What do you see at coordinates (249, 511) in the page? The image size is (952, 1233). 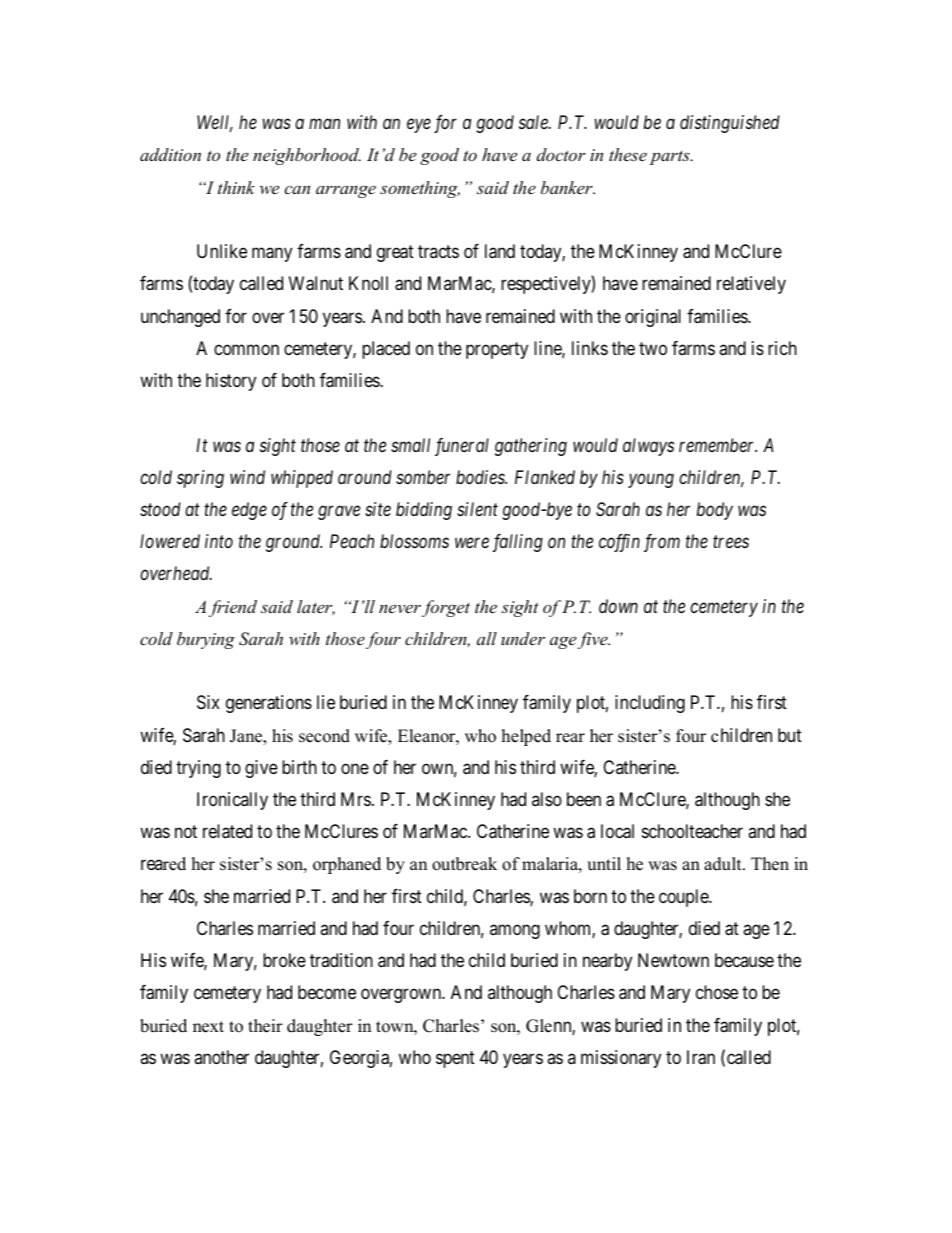 I see `edge` at bounding box center [249, 511].
